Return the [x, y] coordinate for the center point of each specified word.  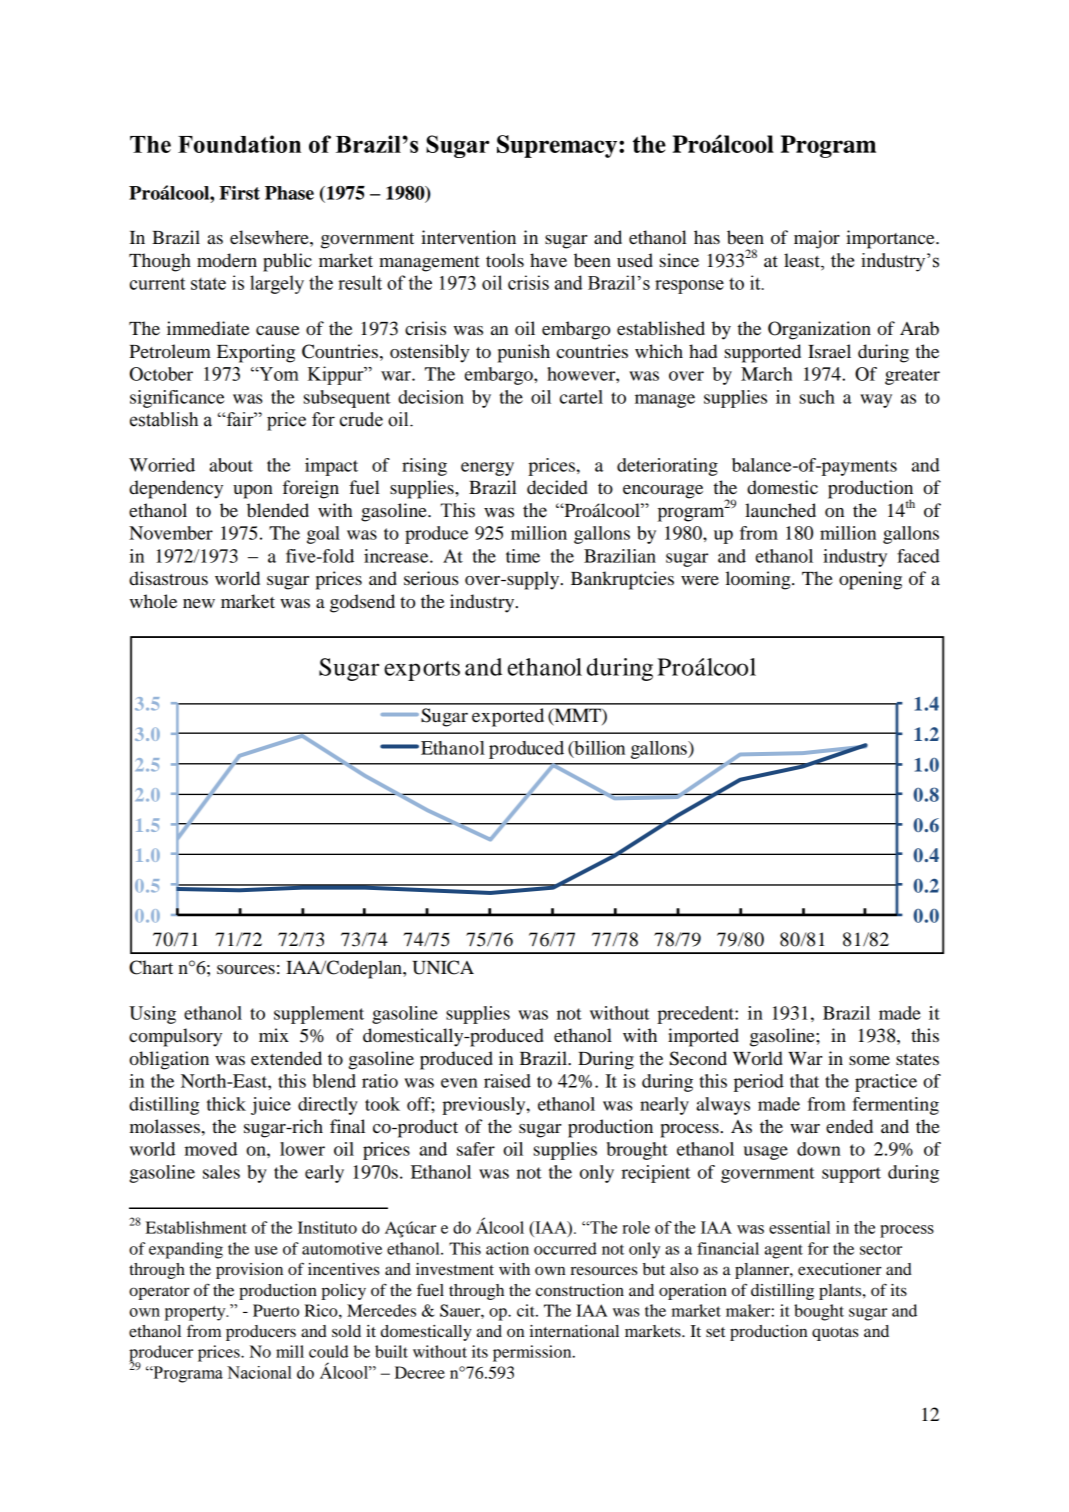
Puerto [276, 1310]
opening [870, 580]
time [523, 556]
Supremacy [557, 146]
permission [533, 1353]
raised [507, 1081]
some [869, 1060]
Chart [151, 967]
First [239, 193]
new [199, 603]
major [817, 239]
